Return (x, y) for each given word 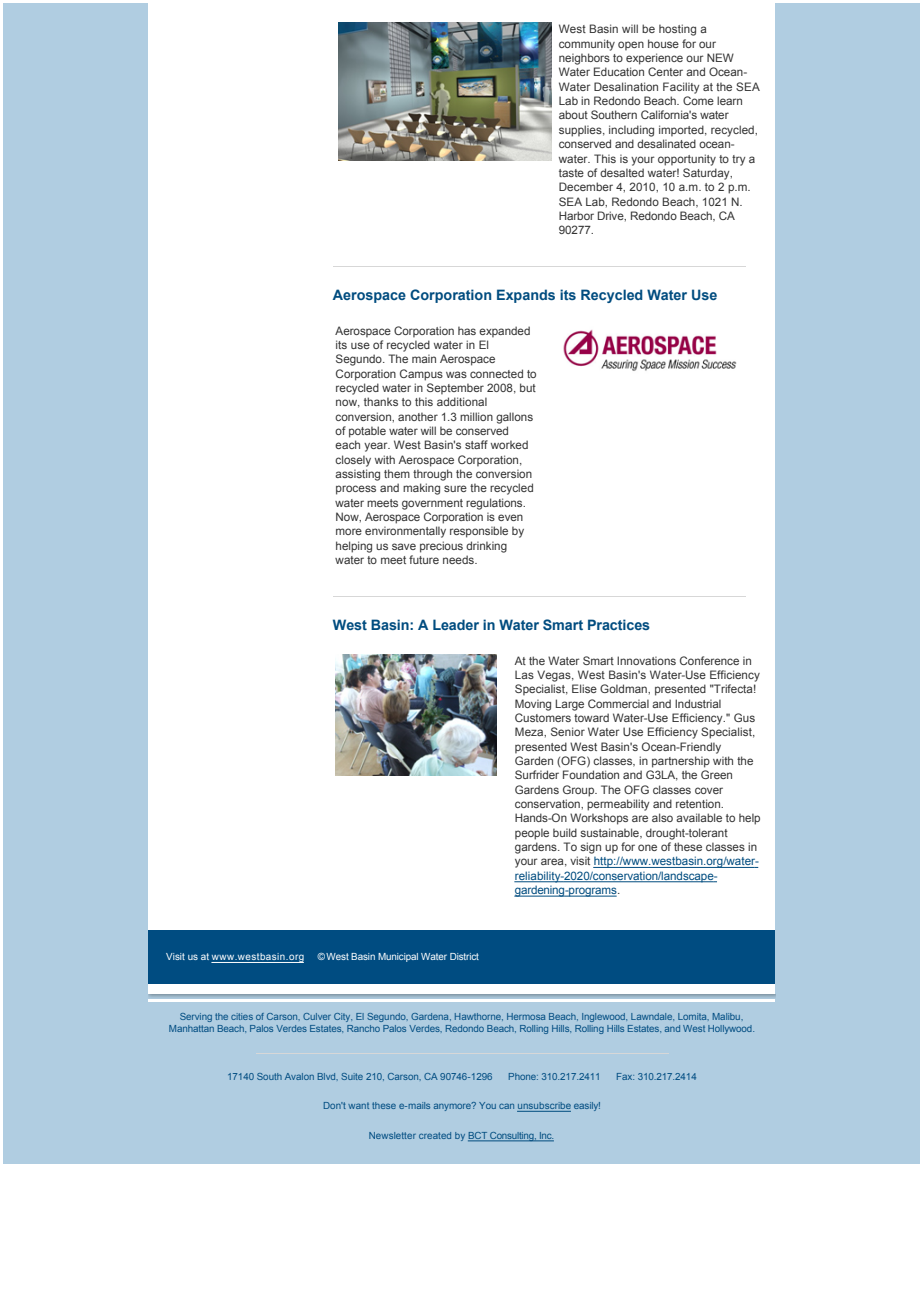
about (573, 114)
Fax (625, 1076)
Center (665, 71)
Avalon (299, 1076)
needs (459, 559)
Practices (619, 624)
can (506, 1106)
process (356, 490)
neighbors (584, 59)
